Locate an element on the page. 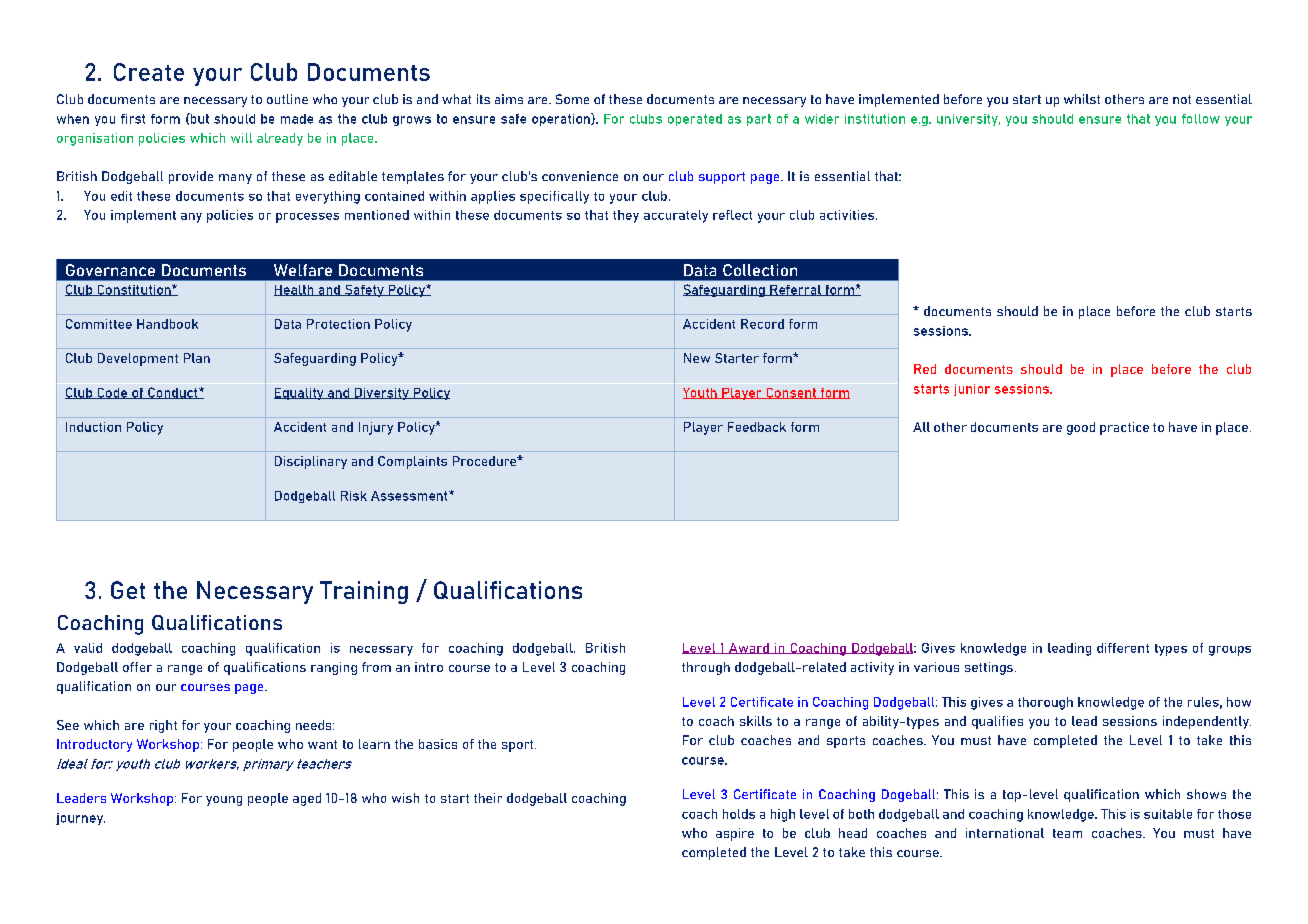 The image size is (1308, 924). outline is located at coordinates (287, 99).
